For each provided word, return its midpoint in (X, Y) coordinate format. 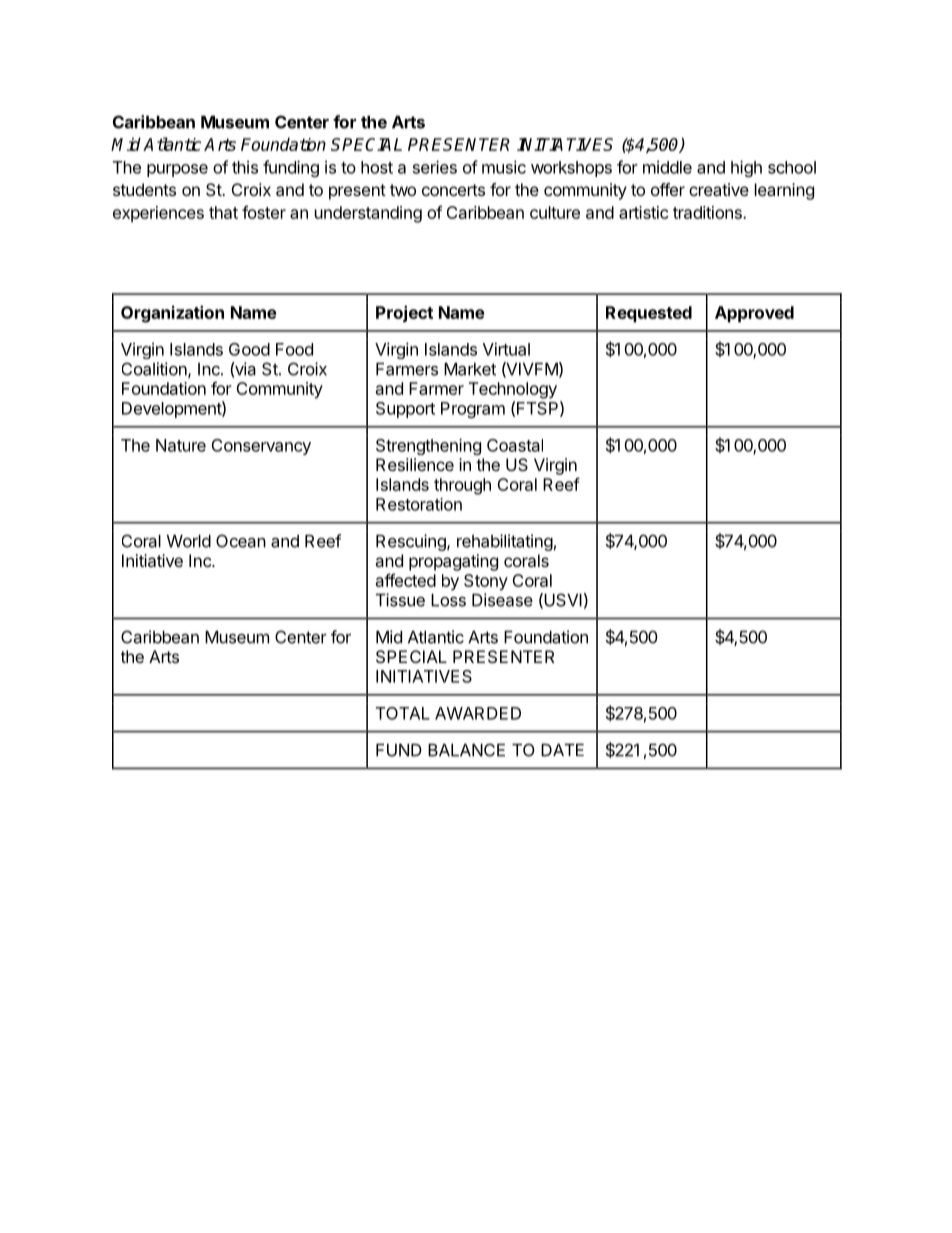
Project (404, 314)
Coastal (515, 445)
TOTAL (403, 713)
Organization (172, 314)
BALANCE (466, 750)
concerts (453, 190)
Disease (502, 600)
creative (719, 189)
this (245, 167)
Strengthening (428, 446)
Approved (754, 314)
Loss (448, 600)
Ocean (241, 541)
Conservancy (261, 447)
